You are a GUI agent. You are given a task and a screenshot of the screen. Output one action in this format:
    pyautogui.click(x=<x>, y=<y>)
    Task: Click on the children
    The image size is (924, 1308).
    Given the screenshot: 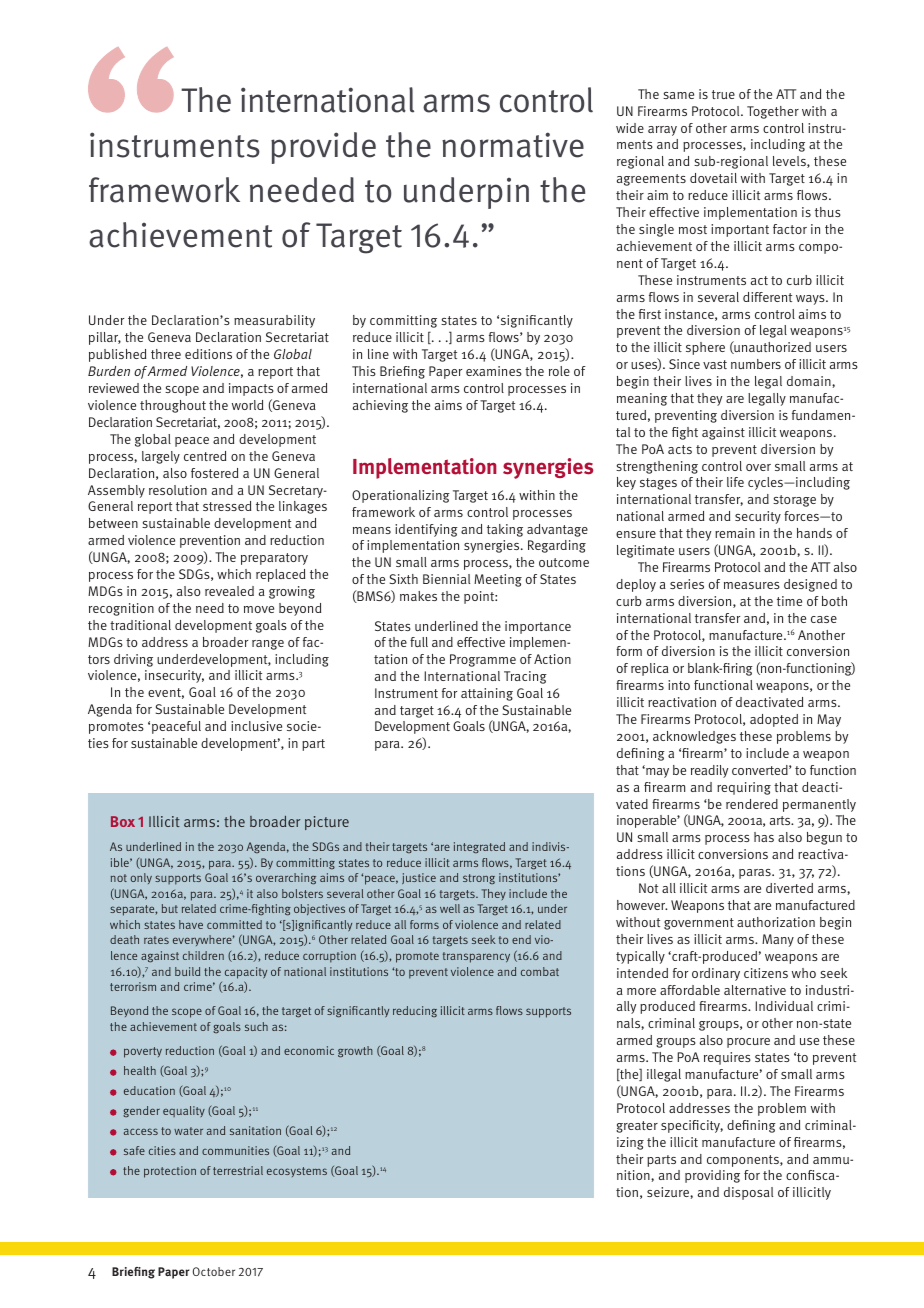 What is the action you would take?
    pyautogui.click(x=203, y=955)
